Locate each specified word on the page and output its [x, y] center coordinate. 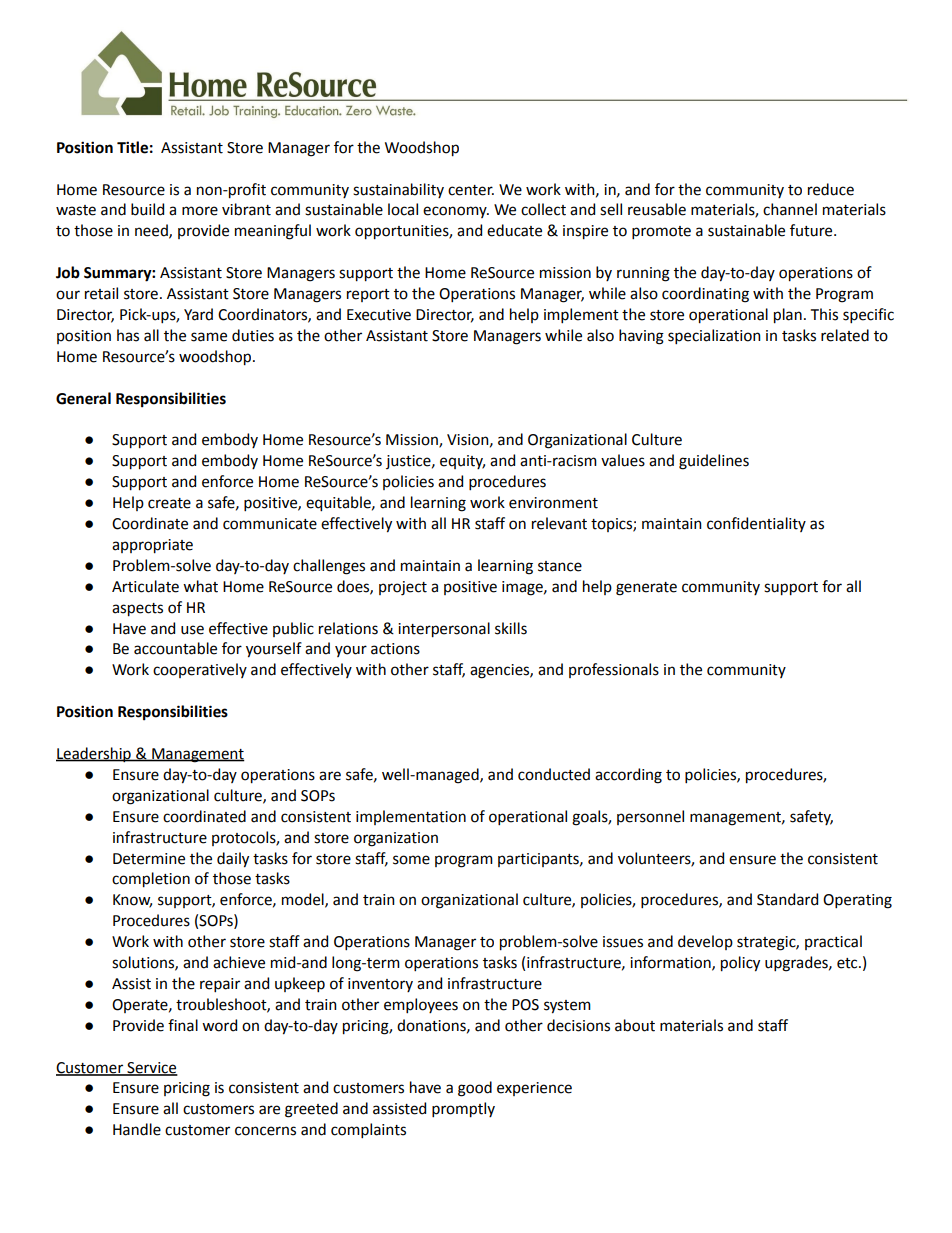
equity [462, 462]
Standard [787, 899]
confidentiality [756, 524]
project [403, 588]
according [628, 776]
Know [132, 901]
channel [790, 209]
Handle [137, 1129]
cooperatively [200, 670]
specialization [714, 336]
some [411, 860]
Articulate [145, 586]
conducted [554, 774]
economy [456, 212]
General [83, 398]
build [147, 209]
